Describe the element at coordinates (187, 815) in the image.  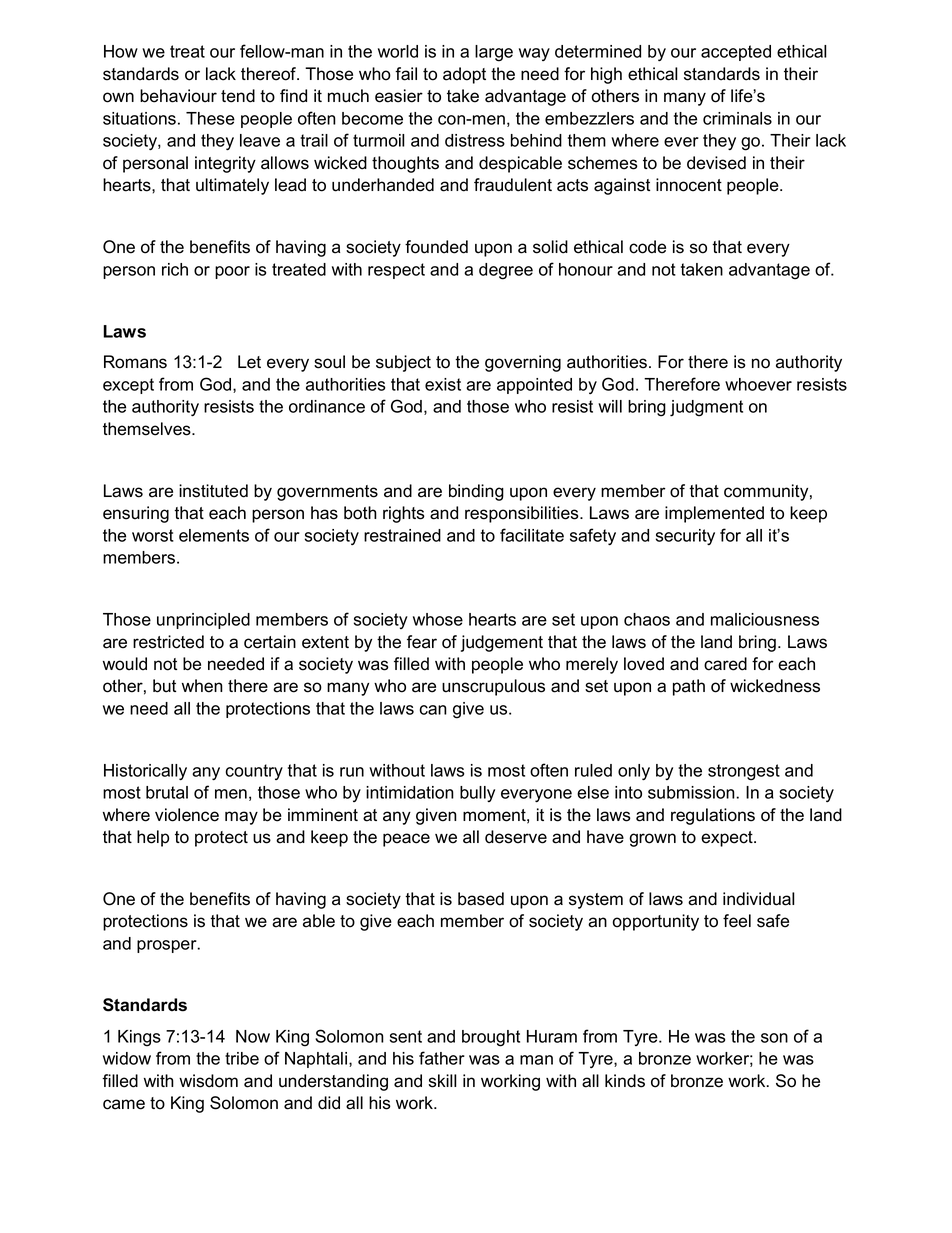
I see `violence` at that location.
